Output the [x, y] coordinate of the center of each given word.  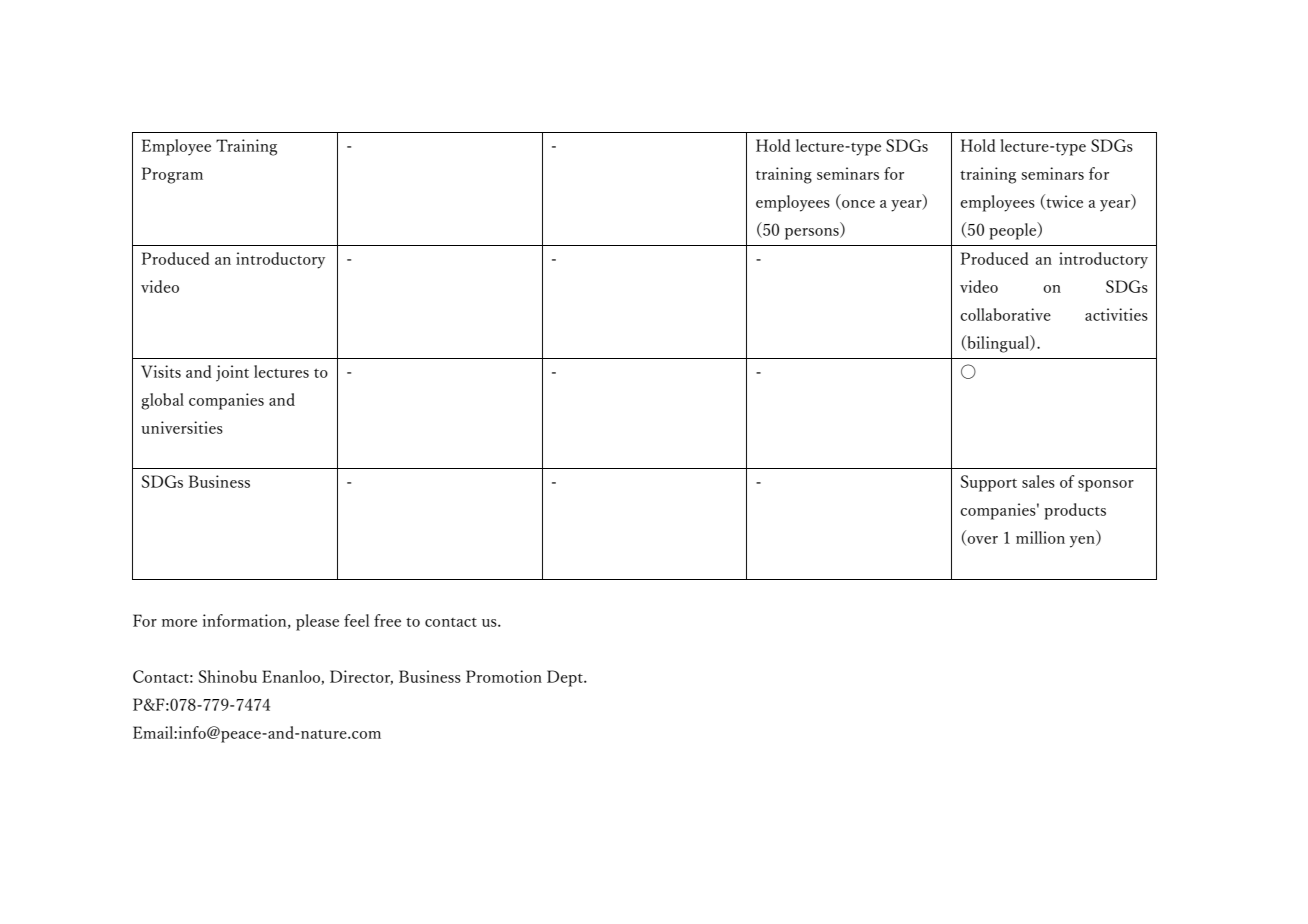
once [857, 205]
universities [182, 427]
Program [172, 175]
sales [1038, 481]
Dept [566, 678]
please [317, 622]
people [1014, 231]
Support [989, 483]
